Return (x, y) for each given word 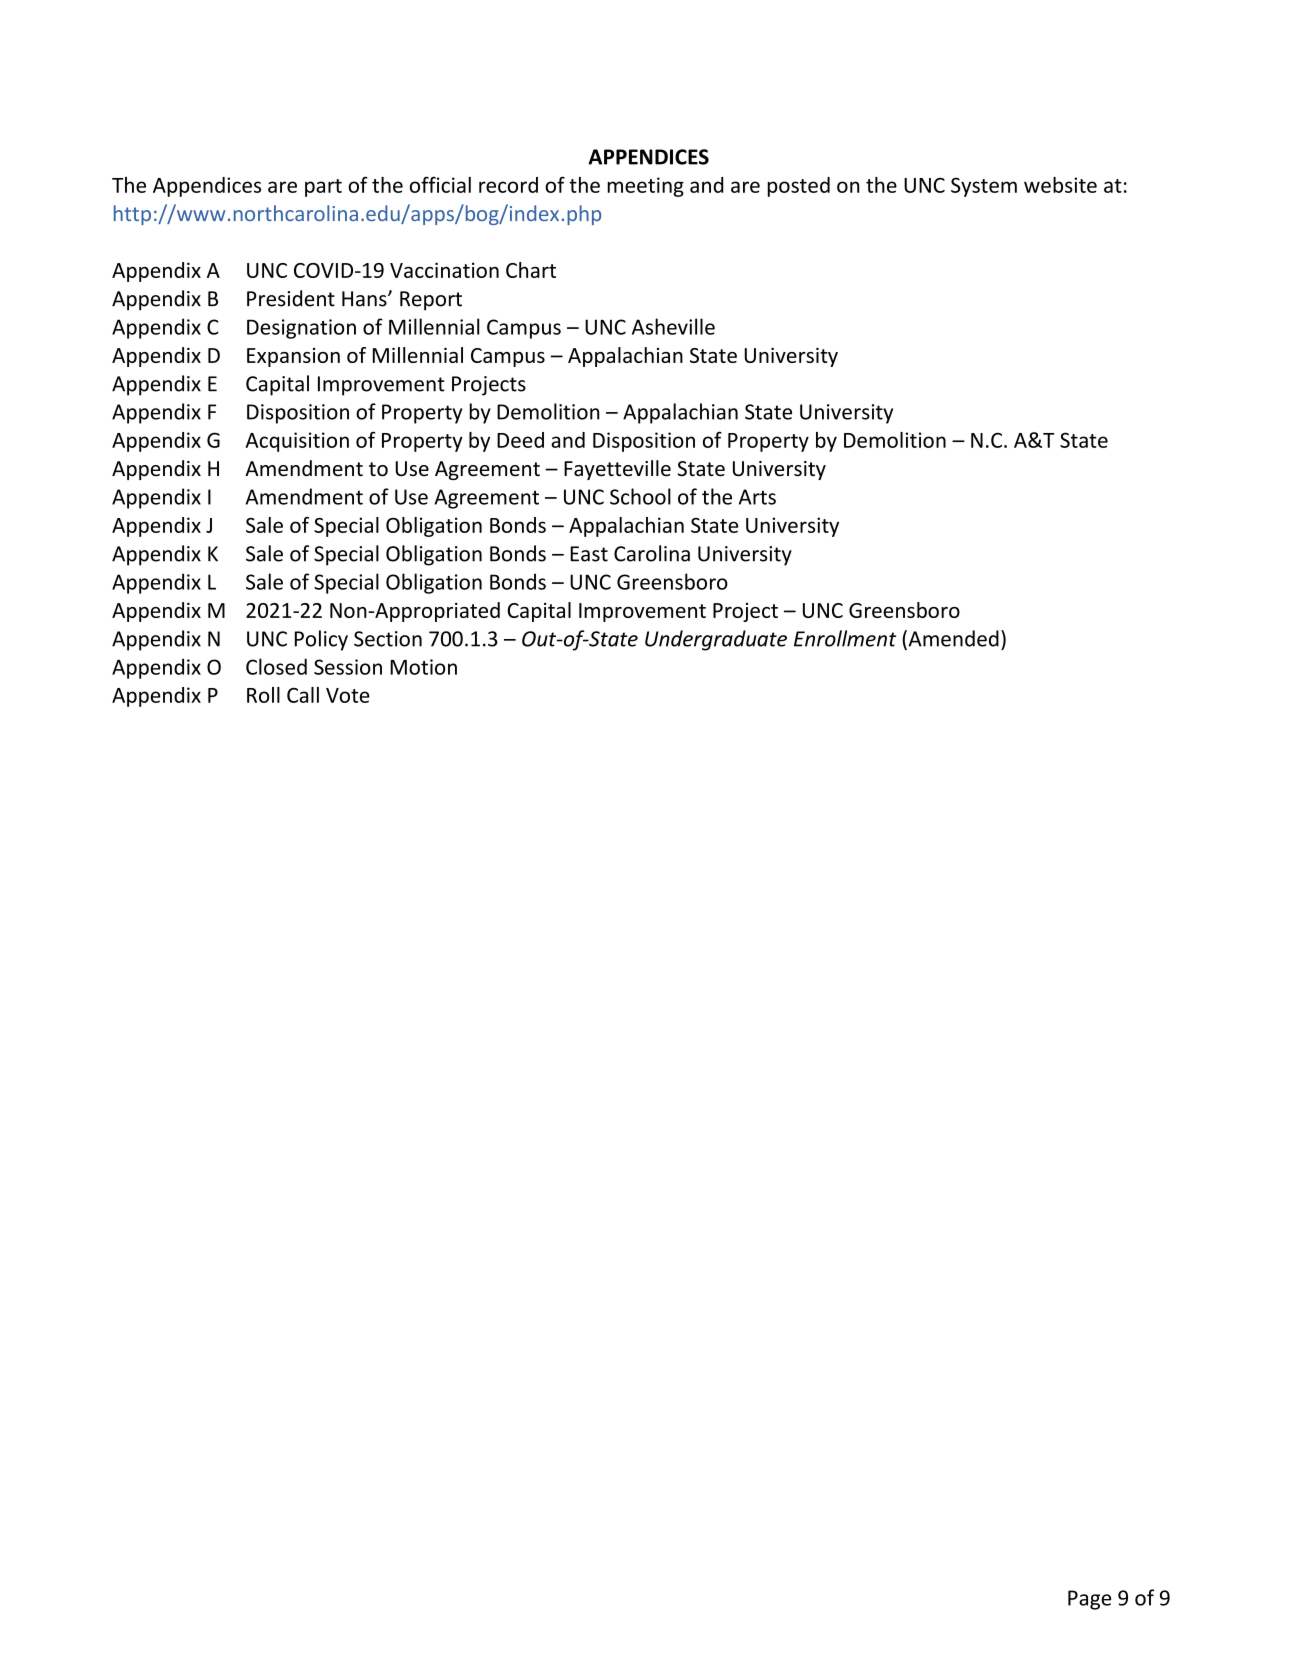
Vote (348, 695)
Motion (423, 667)
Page (1089, 1600)
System (984, 187)
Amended (952, 639)
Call (303, 695)
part (323, 188)
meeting (645, 187)
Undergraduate (716, 640)
